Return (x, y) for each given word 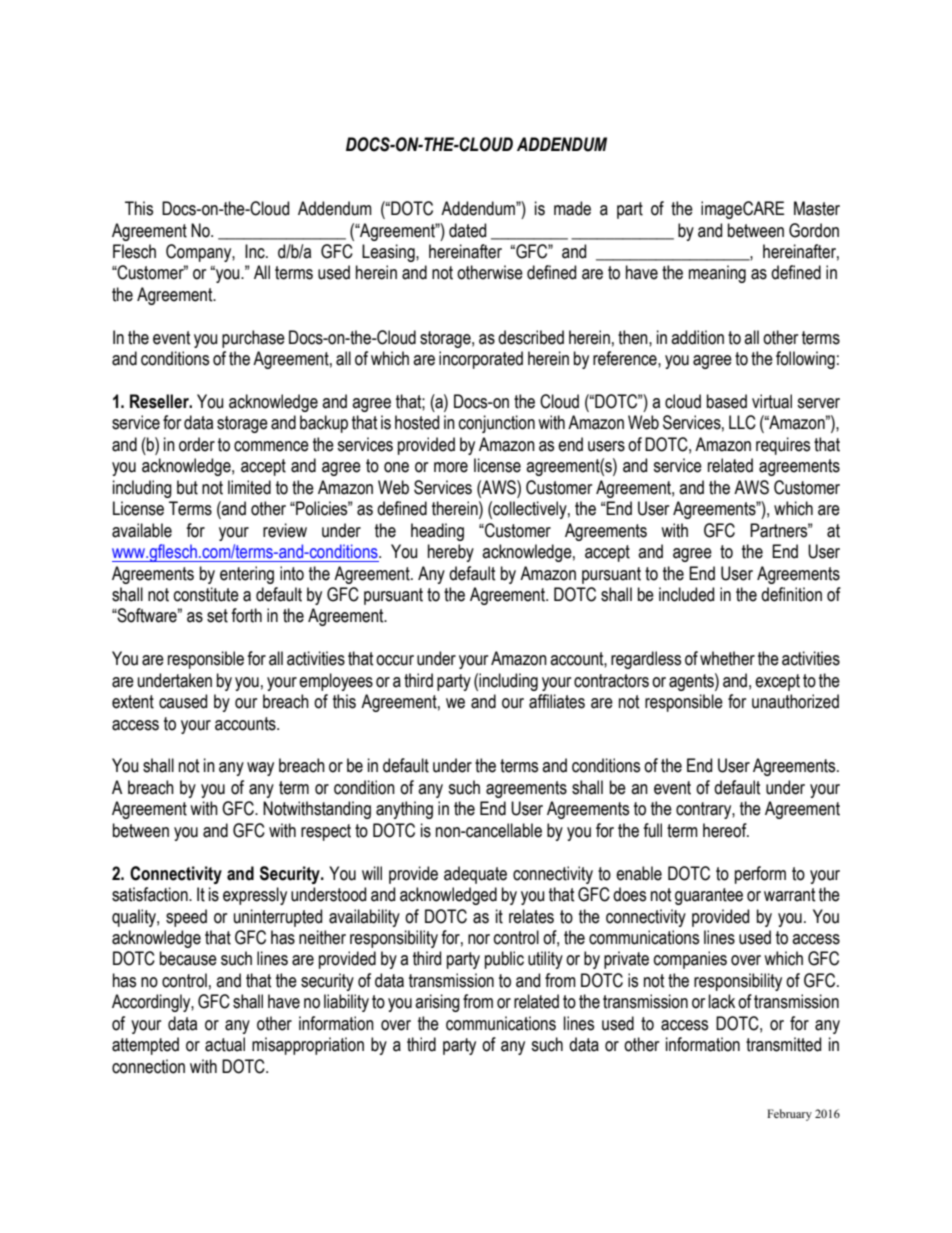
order (197, 444)
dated (467, 230)
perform (760, 875)
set (217, 616)
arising (437, 1003)
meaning (717, 274)
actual (225, 1044)
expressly (255, 896)
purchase (253, 339)
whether (727, 658)
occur (395, 660)
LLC (742, 422)
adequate (475, 875)
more (451, 467)
